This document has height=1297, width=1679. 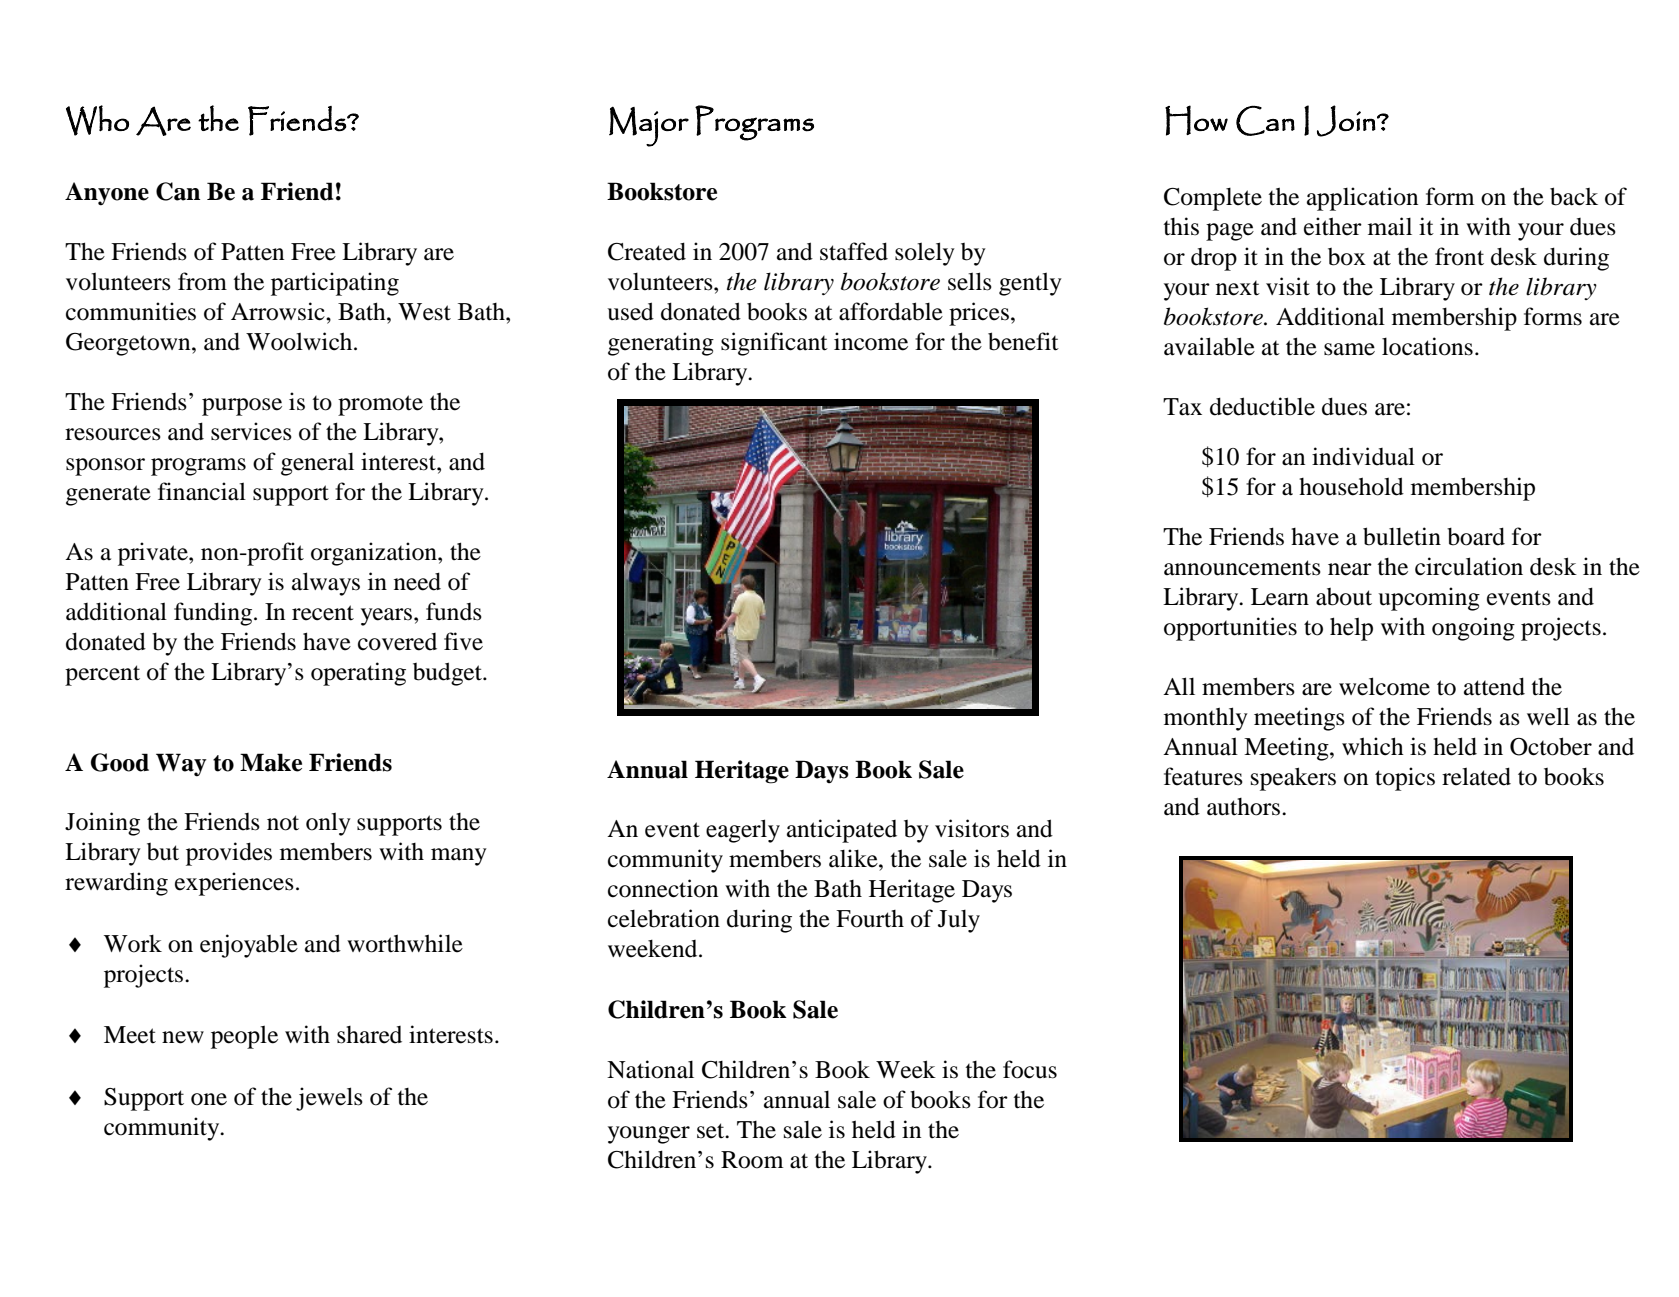 What do you see at coordinates (242, 407) in the document?
I see `purpose` at bounding box center [242, 407].
